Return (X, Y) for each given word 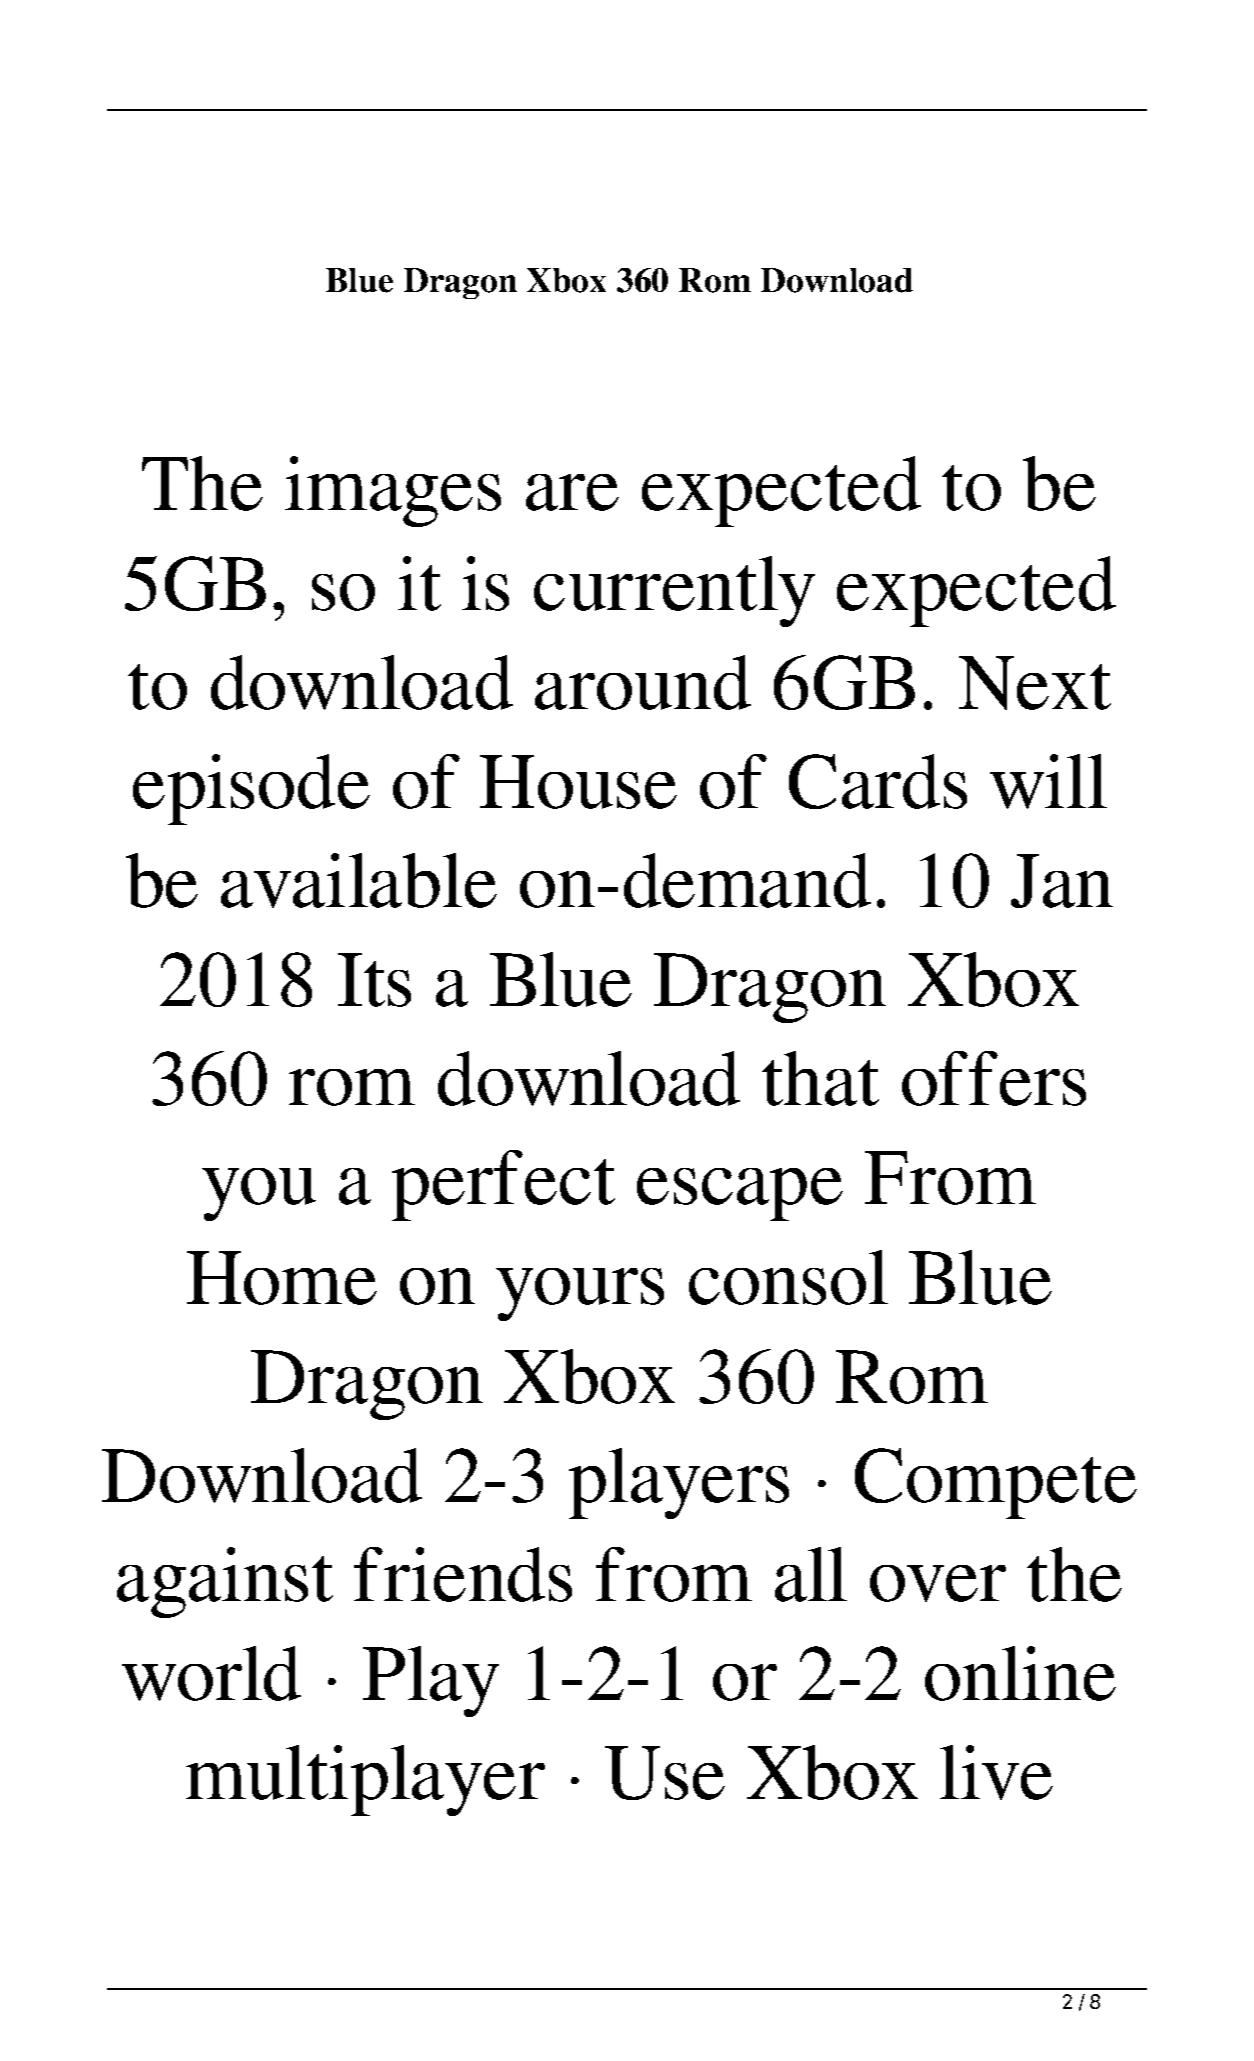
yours (580, 1294)
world (211, 1673)
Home (282, 1278)
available (359, 880)
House (578, 782)
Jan (1062, 881)
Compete (996, 1483)
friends (463, 1574)
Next (1035, 683)
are (572, 492)
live (996, 1772)
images (393, 491)
